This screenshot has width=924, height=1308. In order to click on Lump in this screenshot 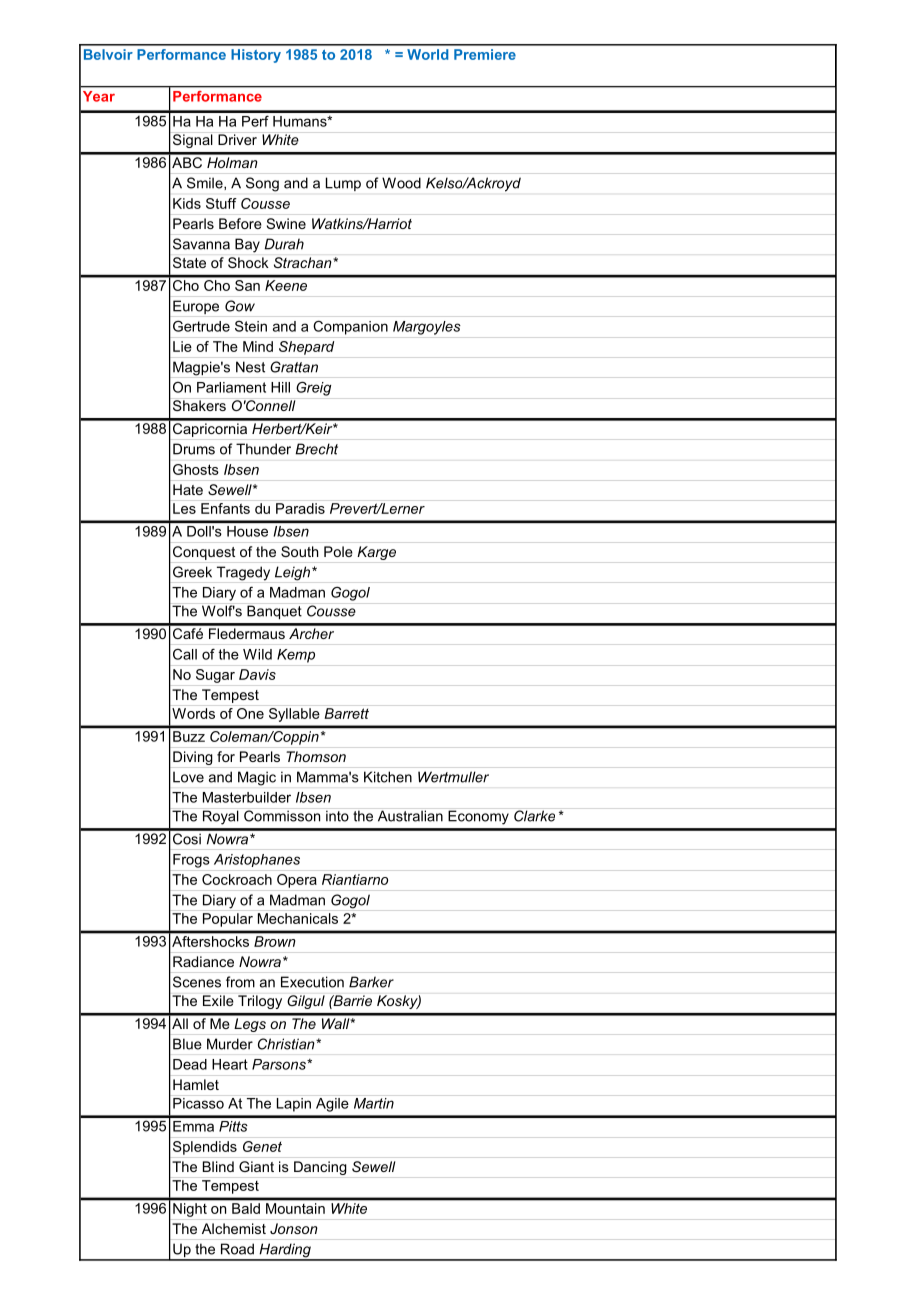, I will do `click(343, 184)`.
